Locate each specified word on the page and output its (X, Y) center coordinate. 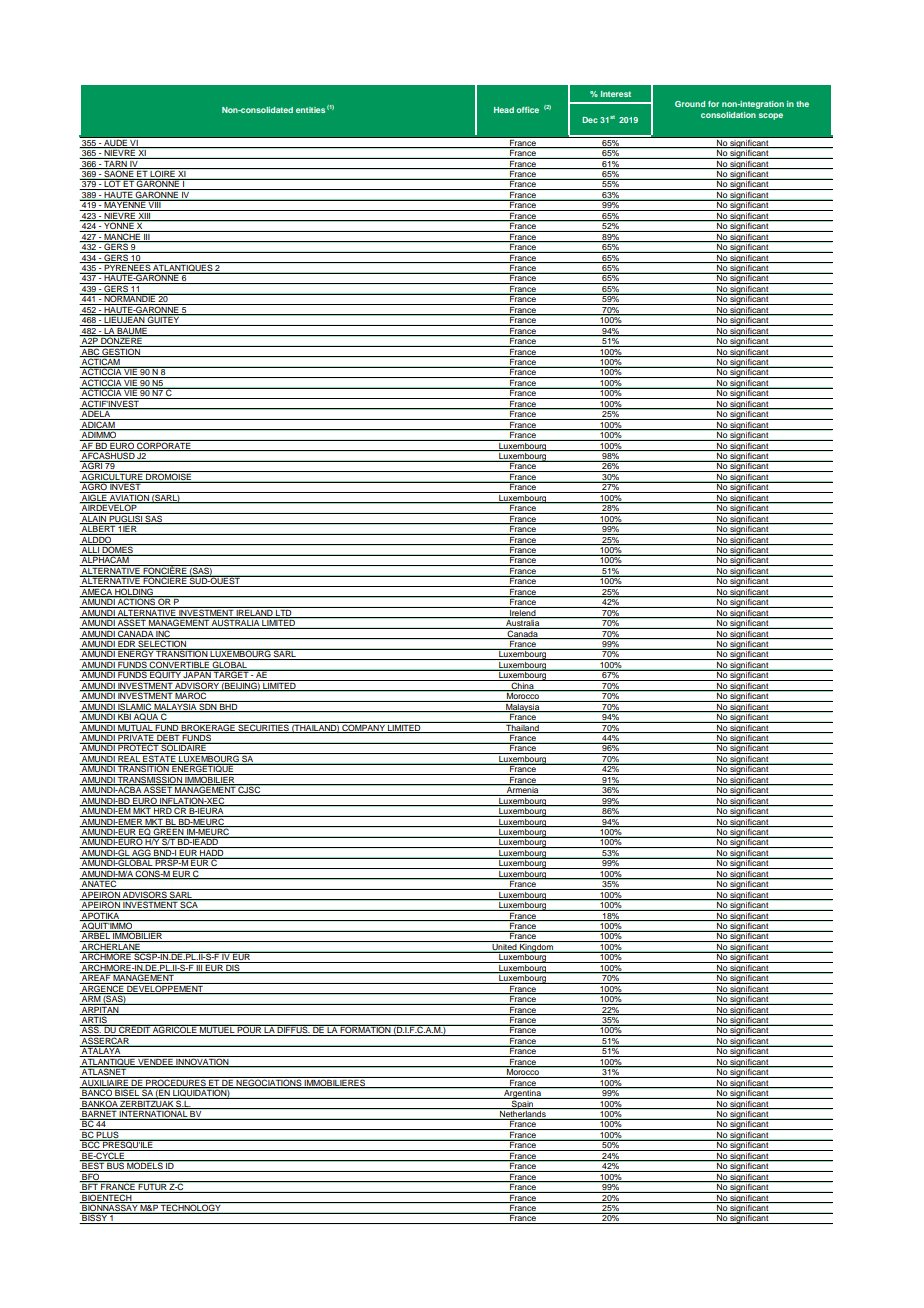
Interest (616, 94)
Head (504, 110)
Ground (690, 104)
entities (310, 110)
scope (771, 116)
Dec (590, 120)
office (527, 110)
